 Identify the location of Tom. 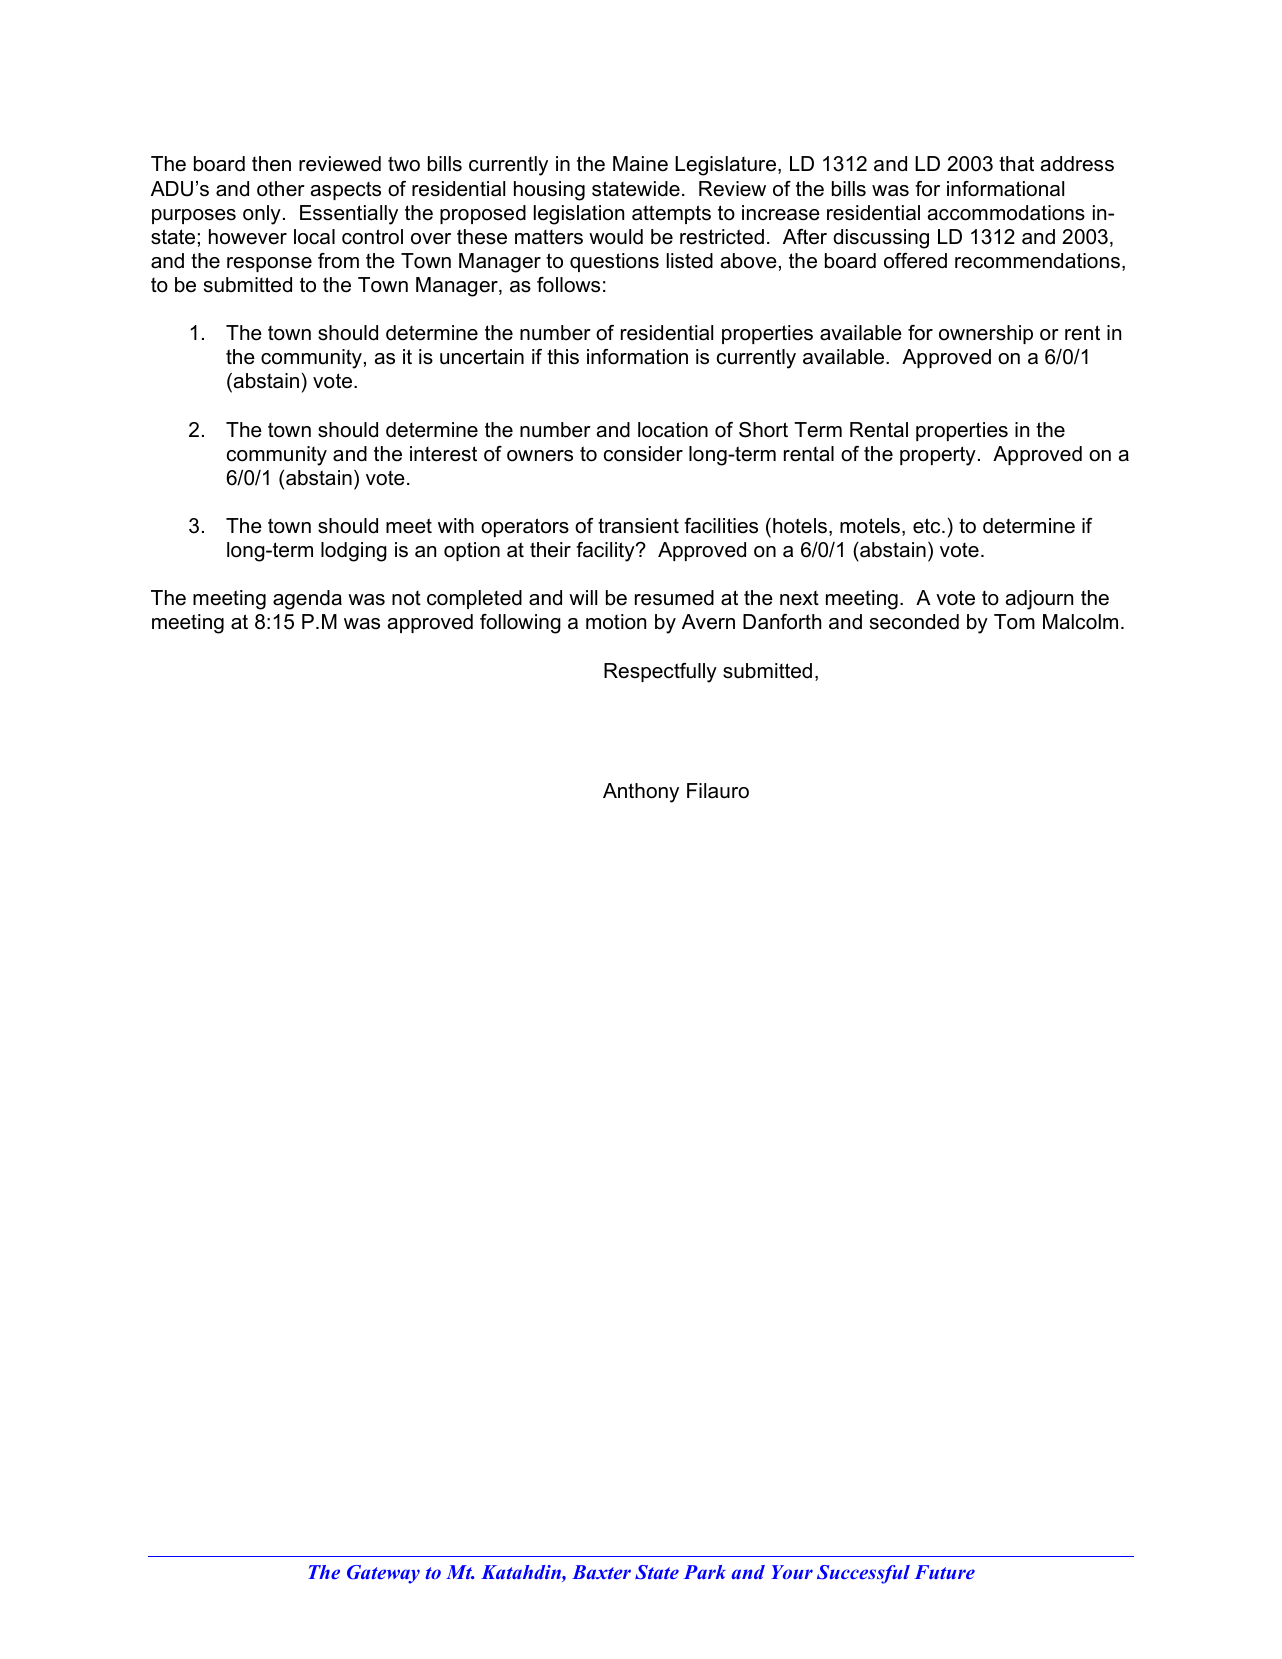
(1014, 622).
